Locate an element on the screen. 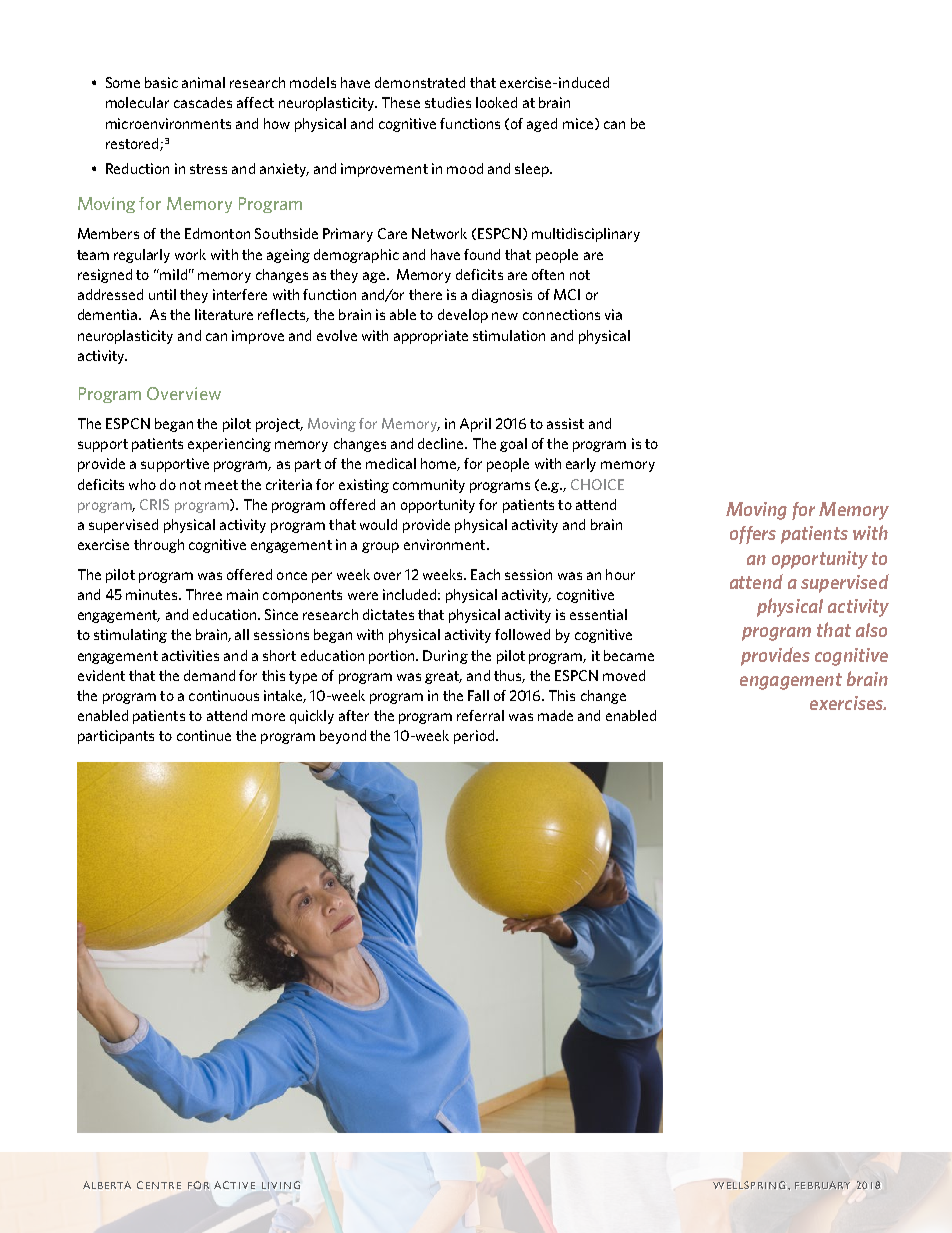 This screenshot has height=1233, width=952. continue is located at coordinates (204, 735).
